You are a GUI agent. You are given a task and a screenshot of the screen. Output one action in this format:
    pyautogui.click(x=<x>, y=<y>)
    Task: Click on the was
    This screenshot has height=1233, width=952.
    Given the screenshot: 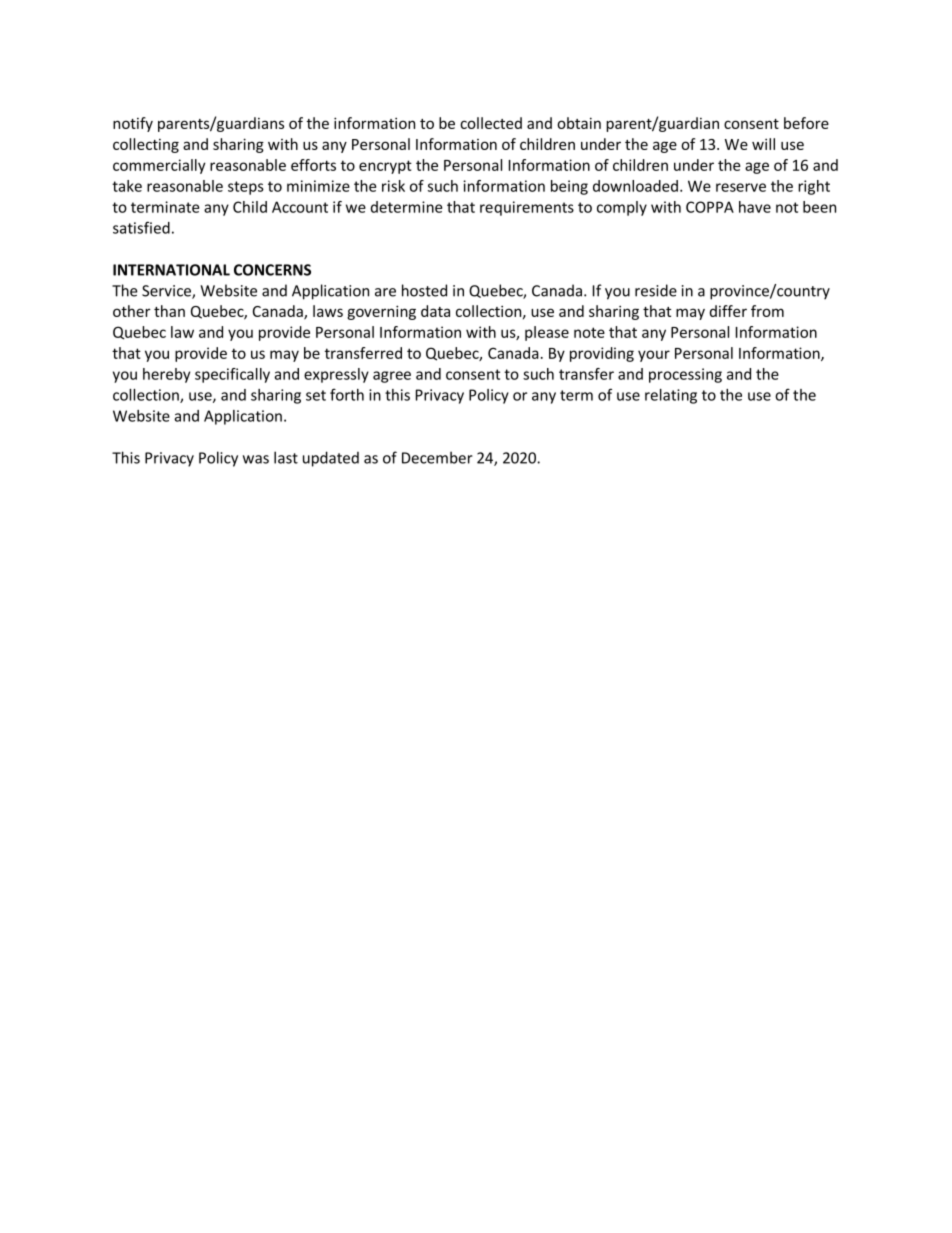 What is the action you would take?
    pyautogui.click(x=256, y=459)
